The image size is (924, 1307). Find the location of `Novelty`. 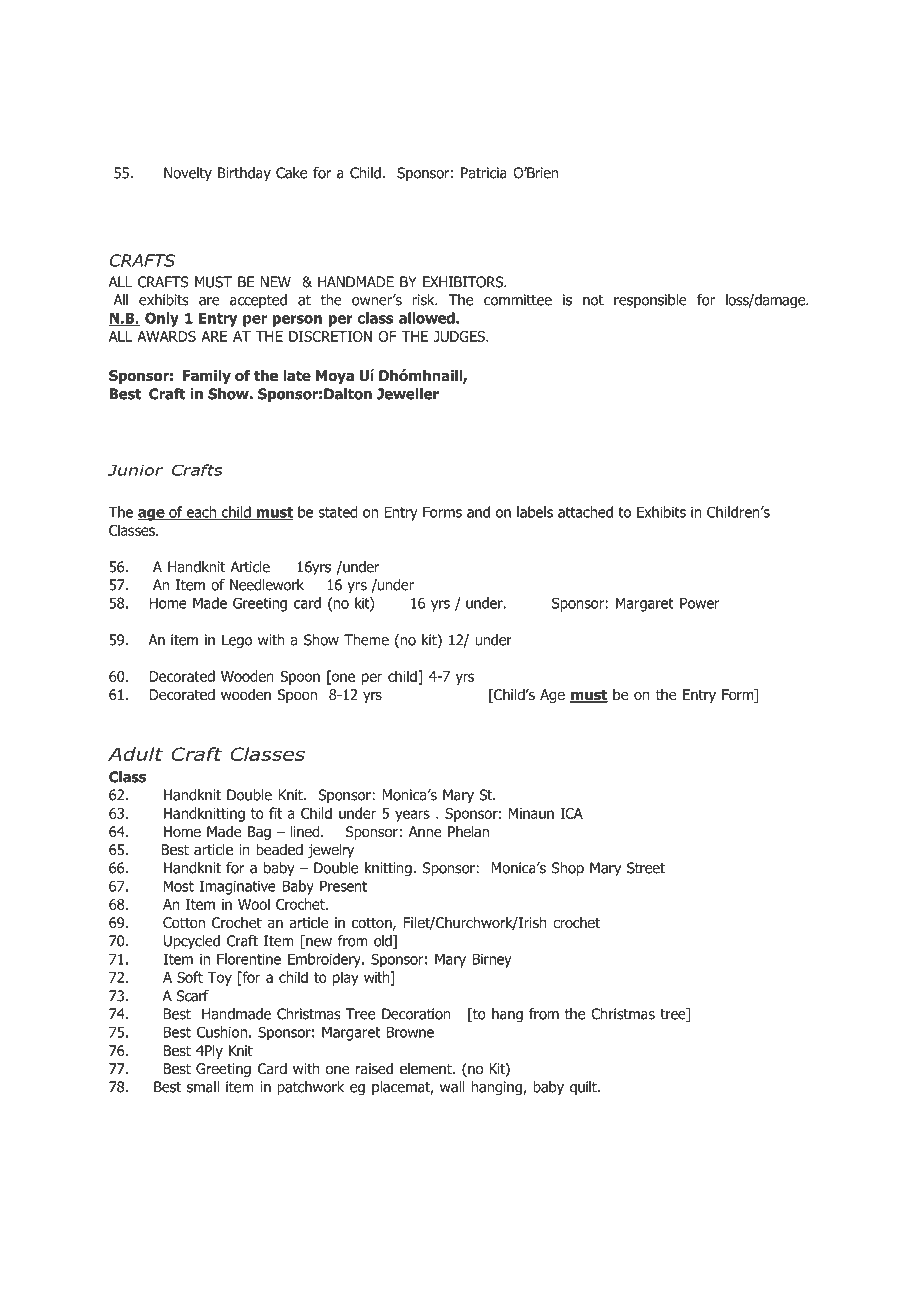

Novelty is located at coordinates (188, 174).
